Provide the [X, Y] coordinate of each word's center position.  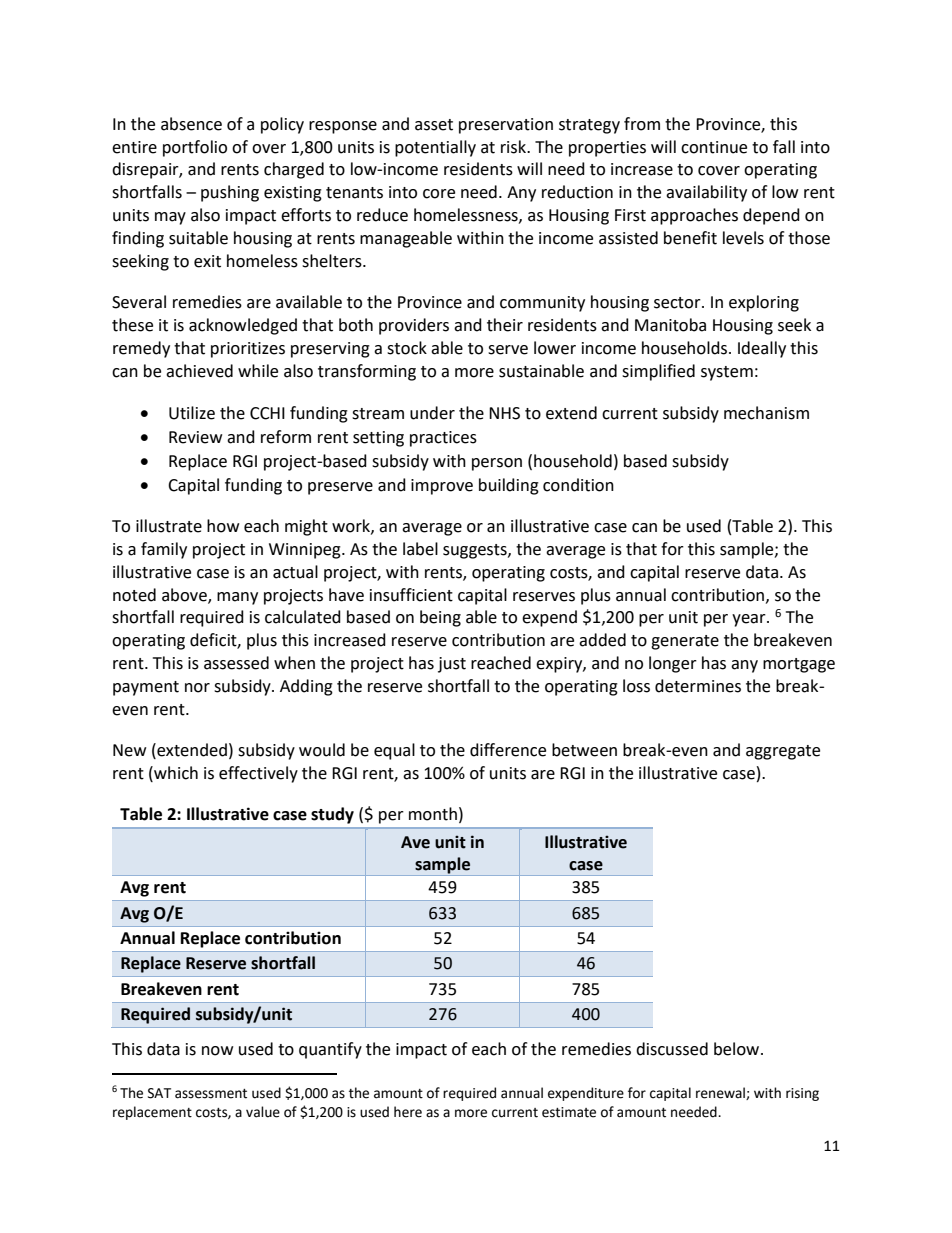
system [727, 373]
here [408, 1112]
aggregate [783, 752]
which [175, 773]
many [237, 598]
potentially [435, 148]
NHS [504, 413]
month [433, 814]
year [750, 620]
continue [714, 147]
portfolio [195, 148]
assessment [211, 1094]
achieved [199, 371]
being [440, 618]
